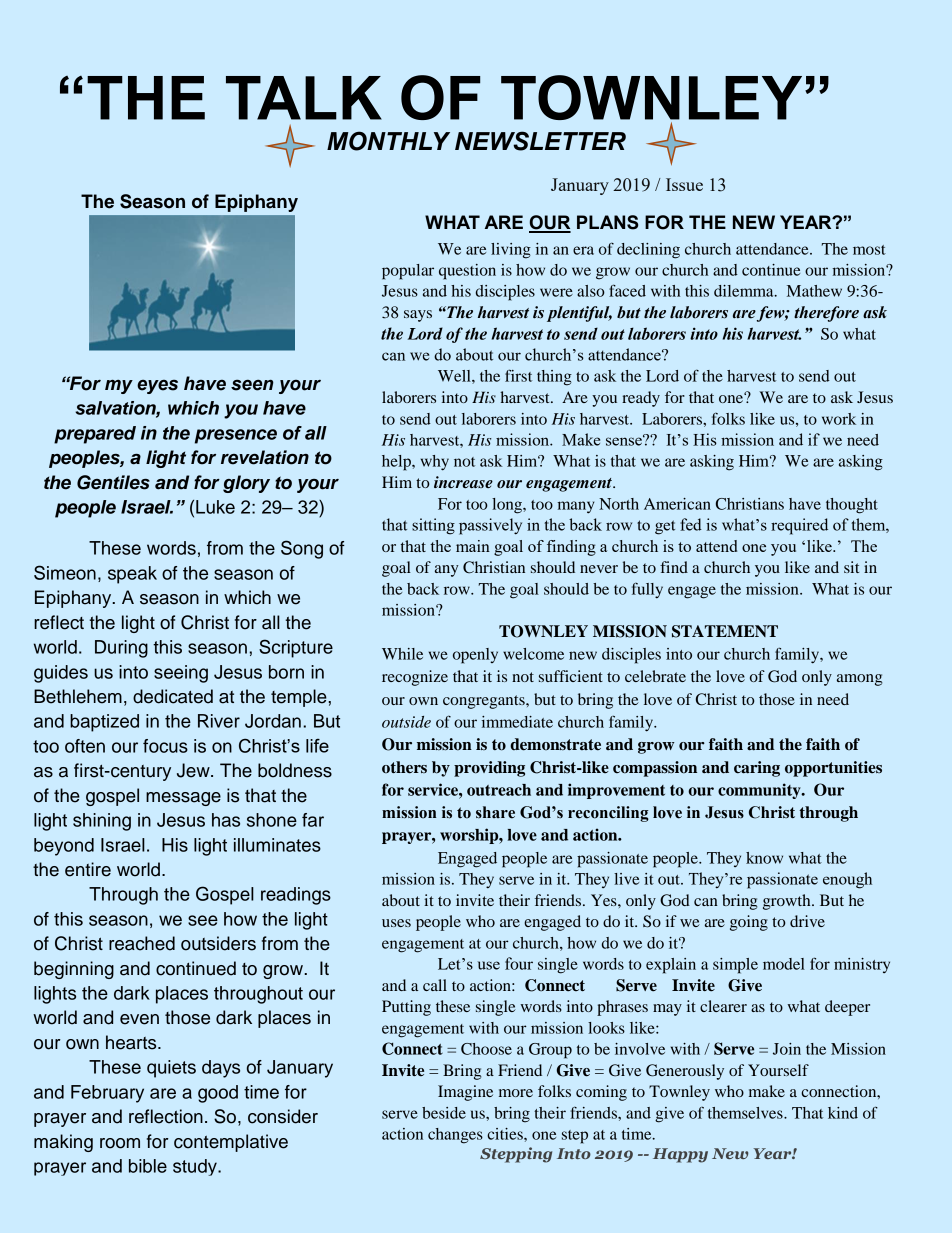 The image size is (952, 1233). What do you see at coordinates (121, 649) in the image?
I see `During` at bounding box center [121, 649].
